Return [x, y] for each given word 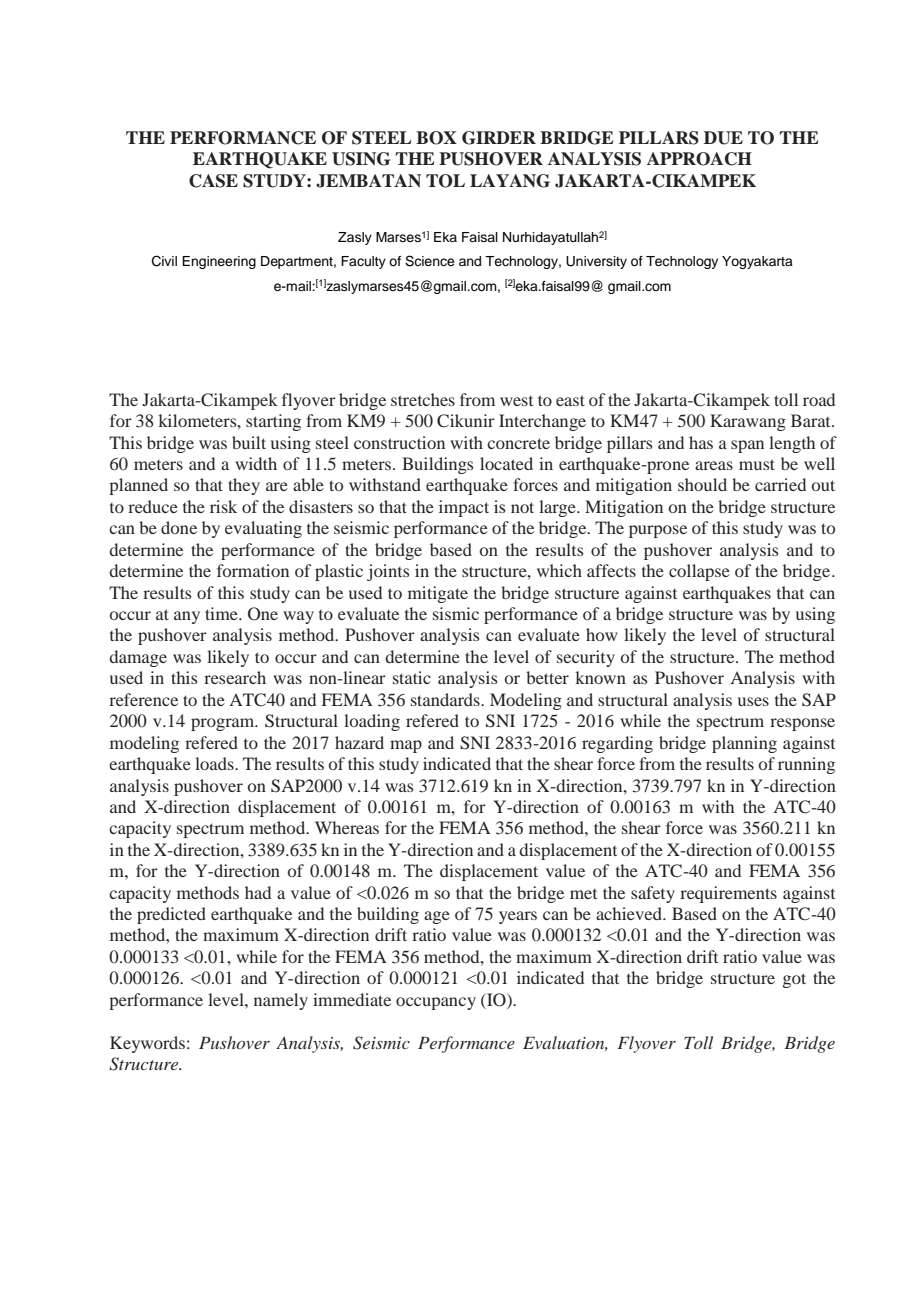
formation [253, 570]
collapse [699, 572]
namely [281, 1001]
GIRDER [499, 138]
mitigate [438, 594]
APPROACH [699, 159]
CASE [213, 181]
